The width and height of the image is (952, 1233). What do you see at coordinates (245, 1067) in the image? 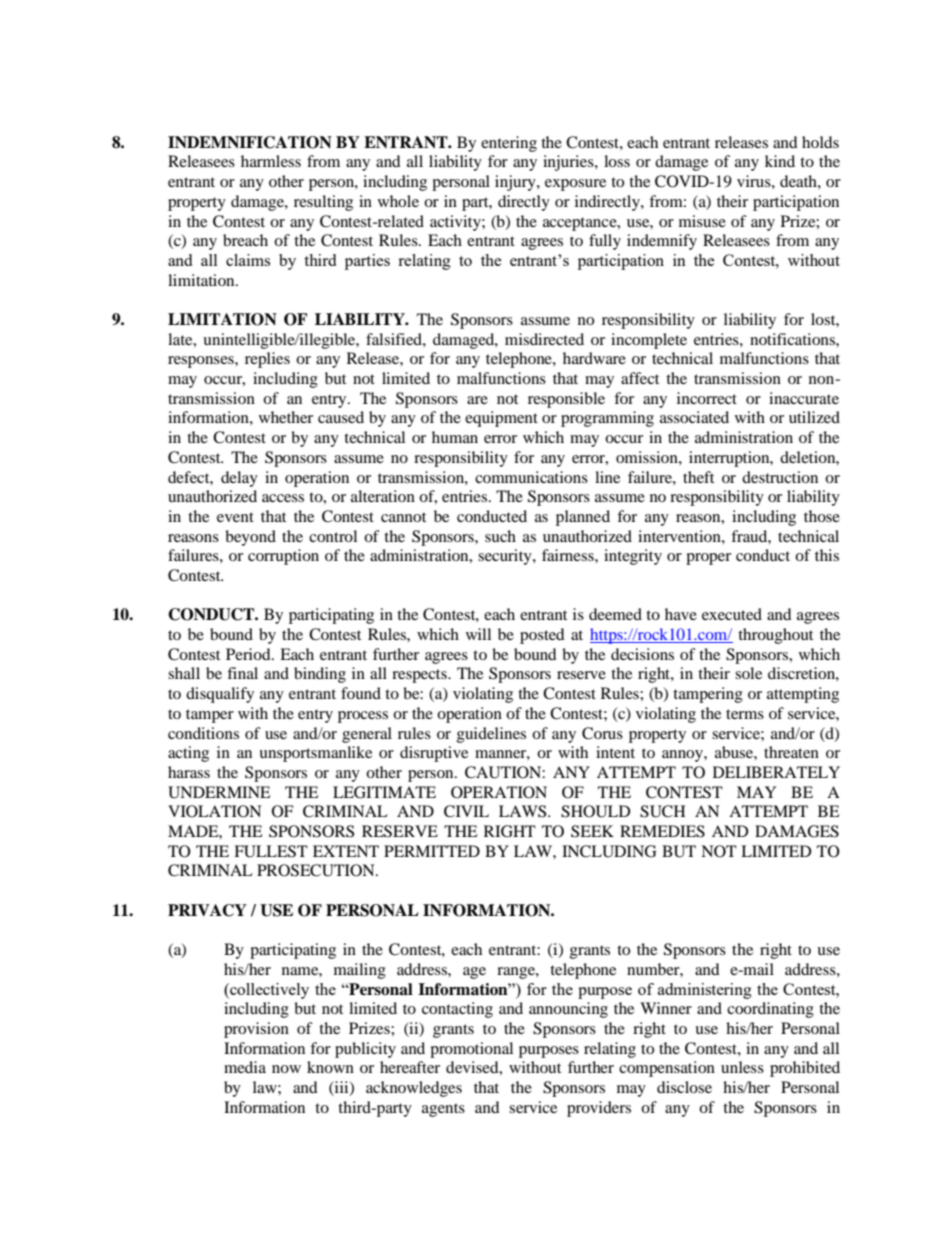
I see `media` at bounding box center [245, 1067].
